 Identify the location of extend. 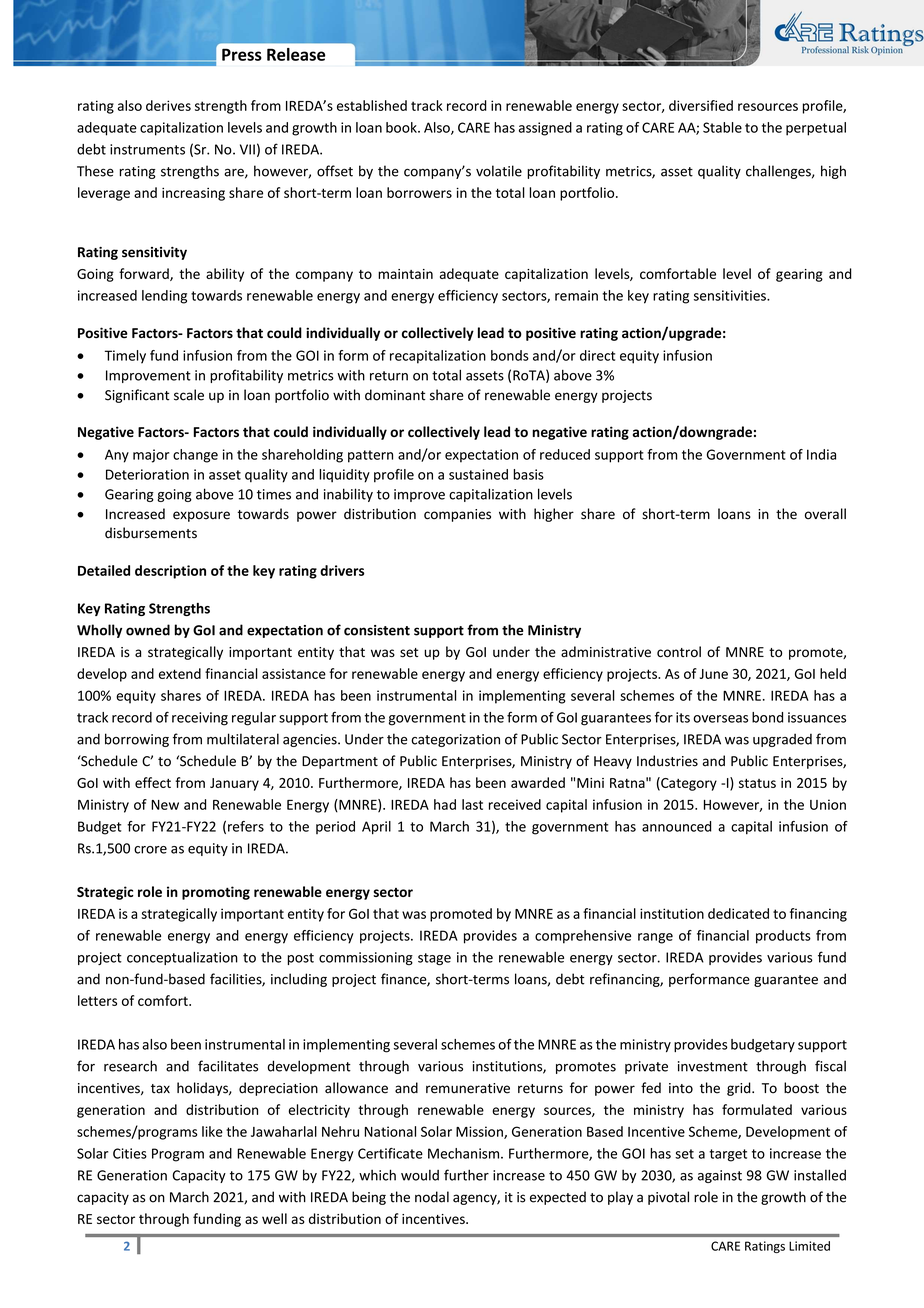
(180, 673).
